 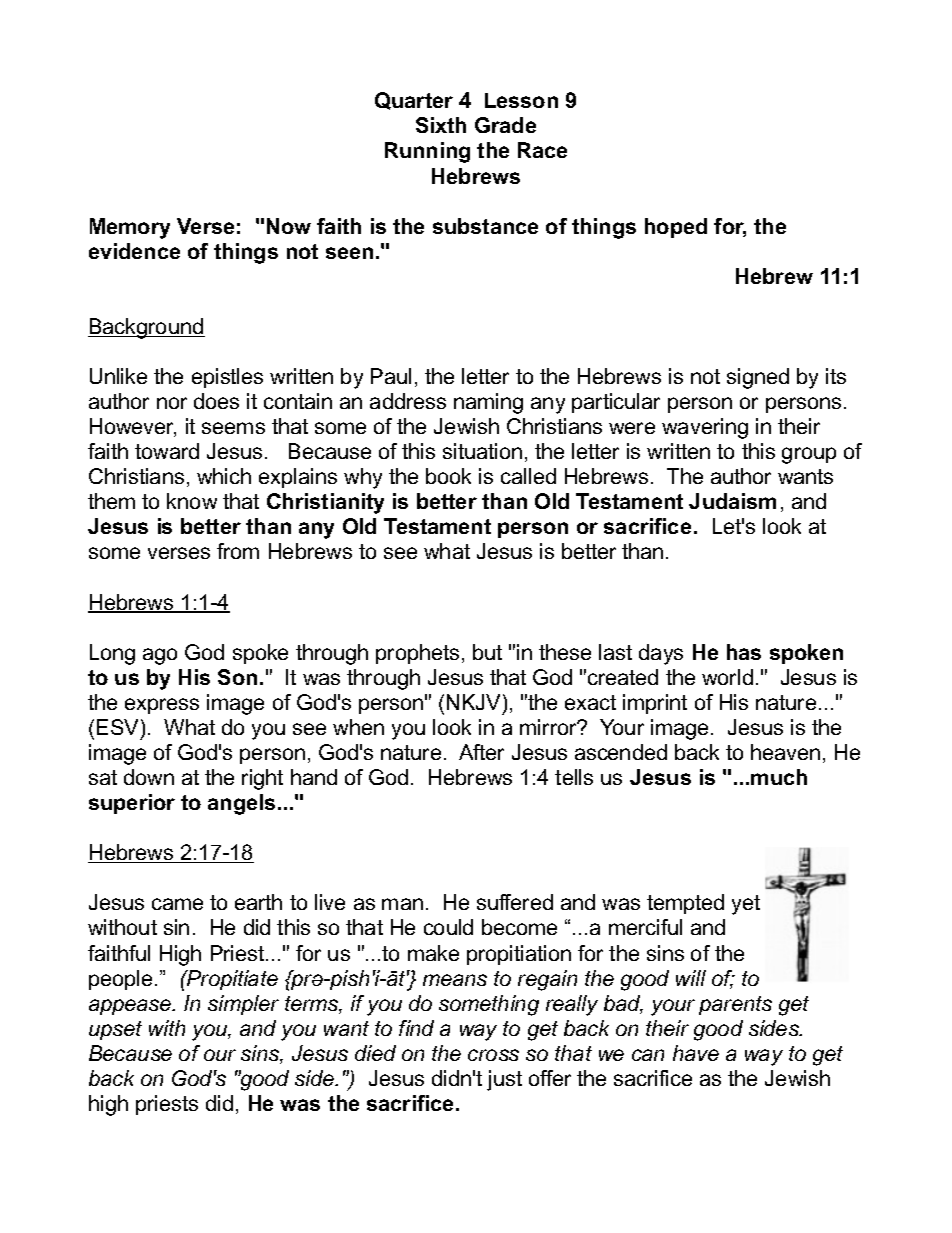 What do you see at coordinates (115, 1030) in the screenshot?
I see `upset` at bounding box center [115, 1030].
